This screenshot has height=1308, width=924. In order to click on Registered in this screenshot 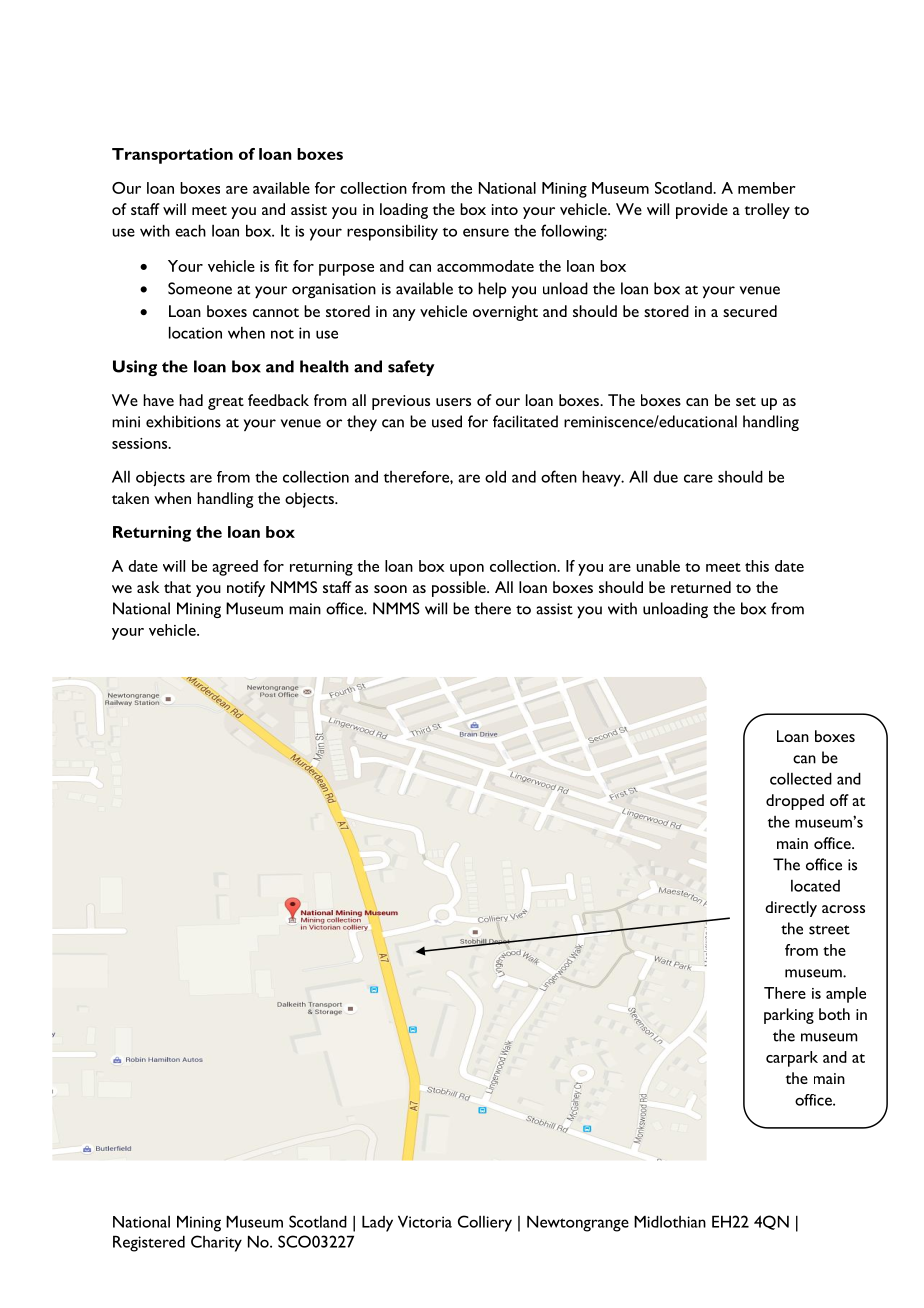, I will do `click(149, 1243)`.
